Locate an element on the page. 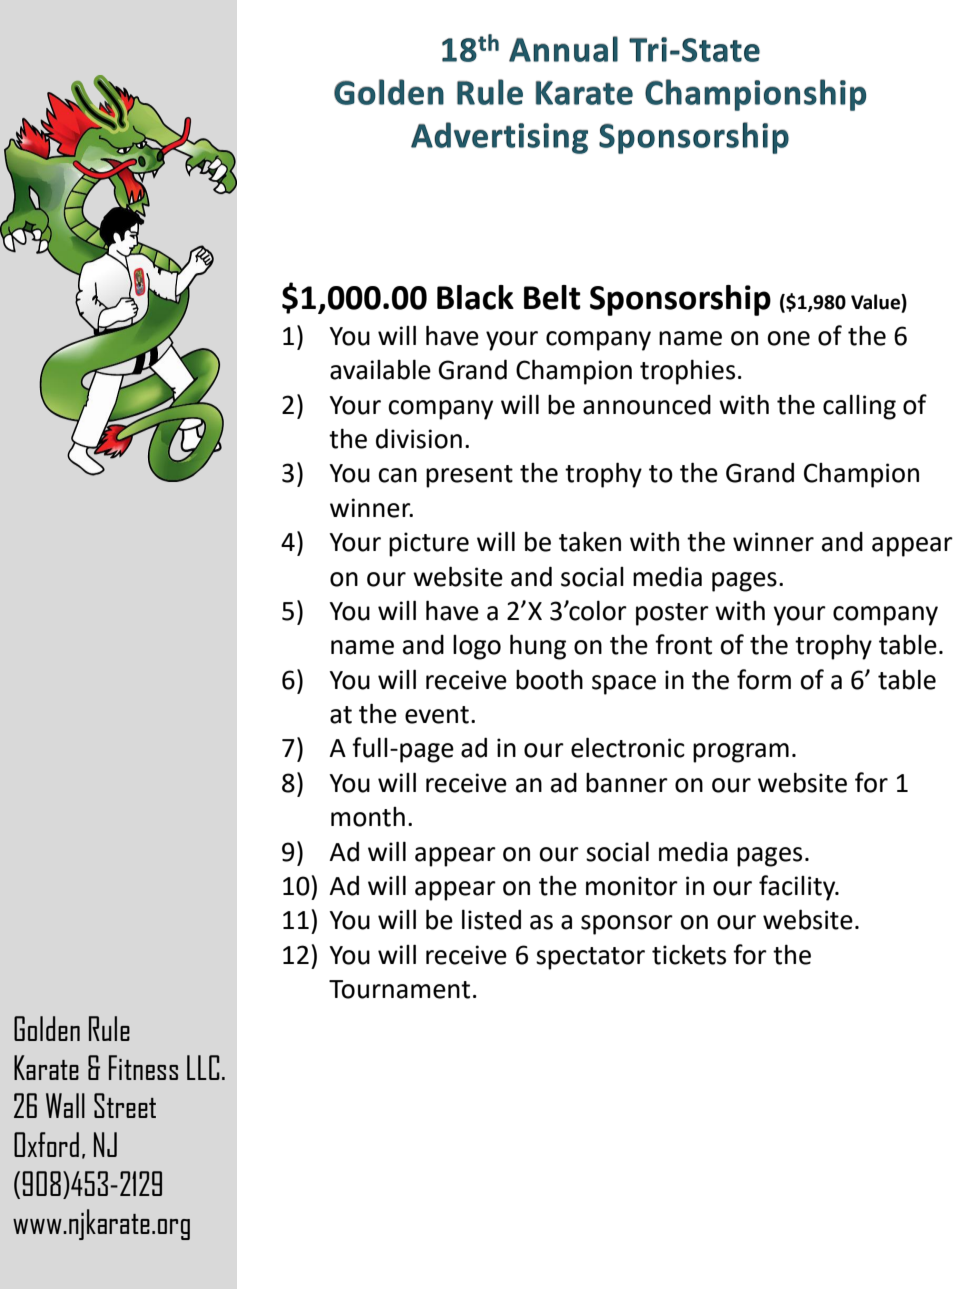 This document has height=1289, width=966. LLC is located at coordinates (203, 1067).
